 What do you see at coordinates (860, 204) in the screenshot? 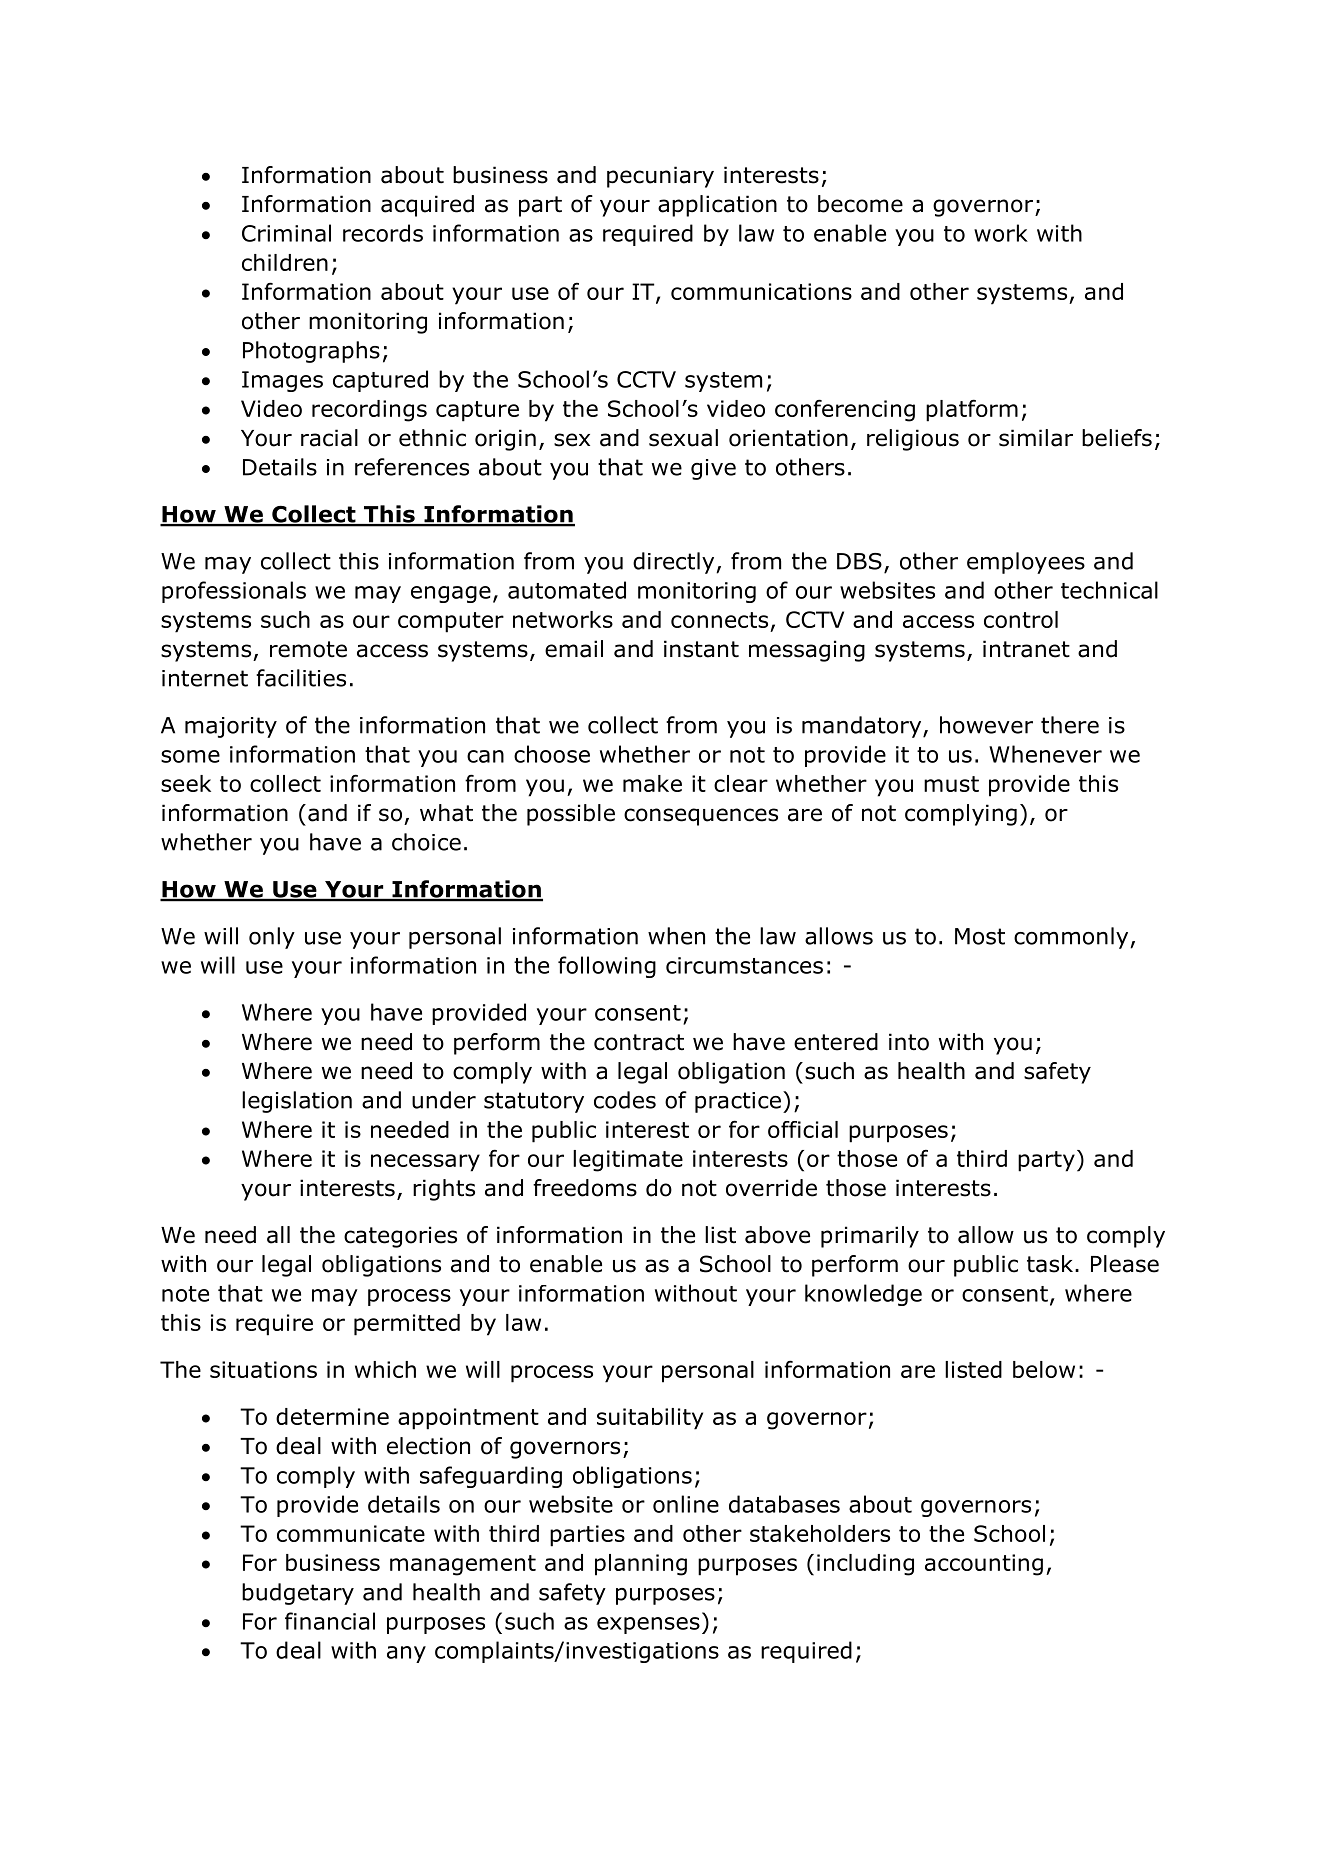
I see `become` at bounding box center [860, 204].
